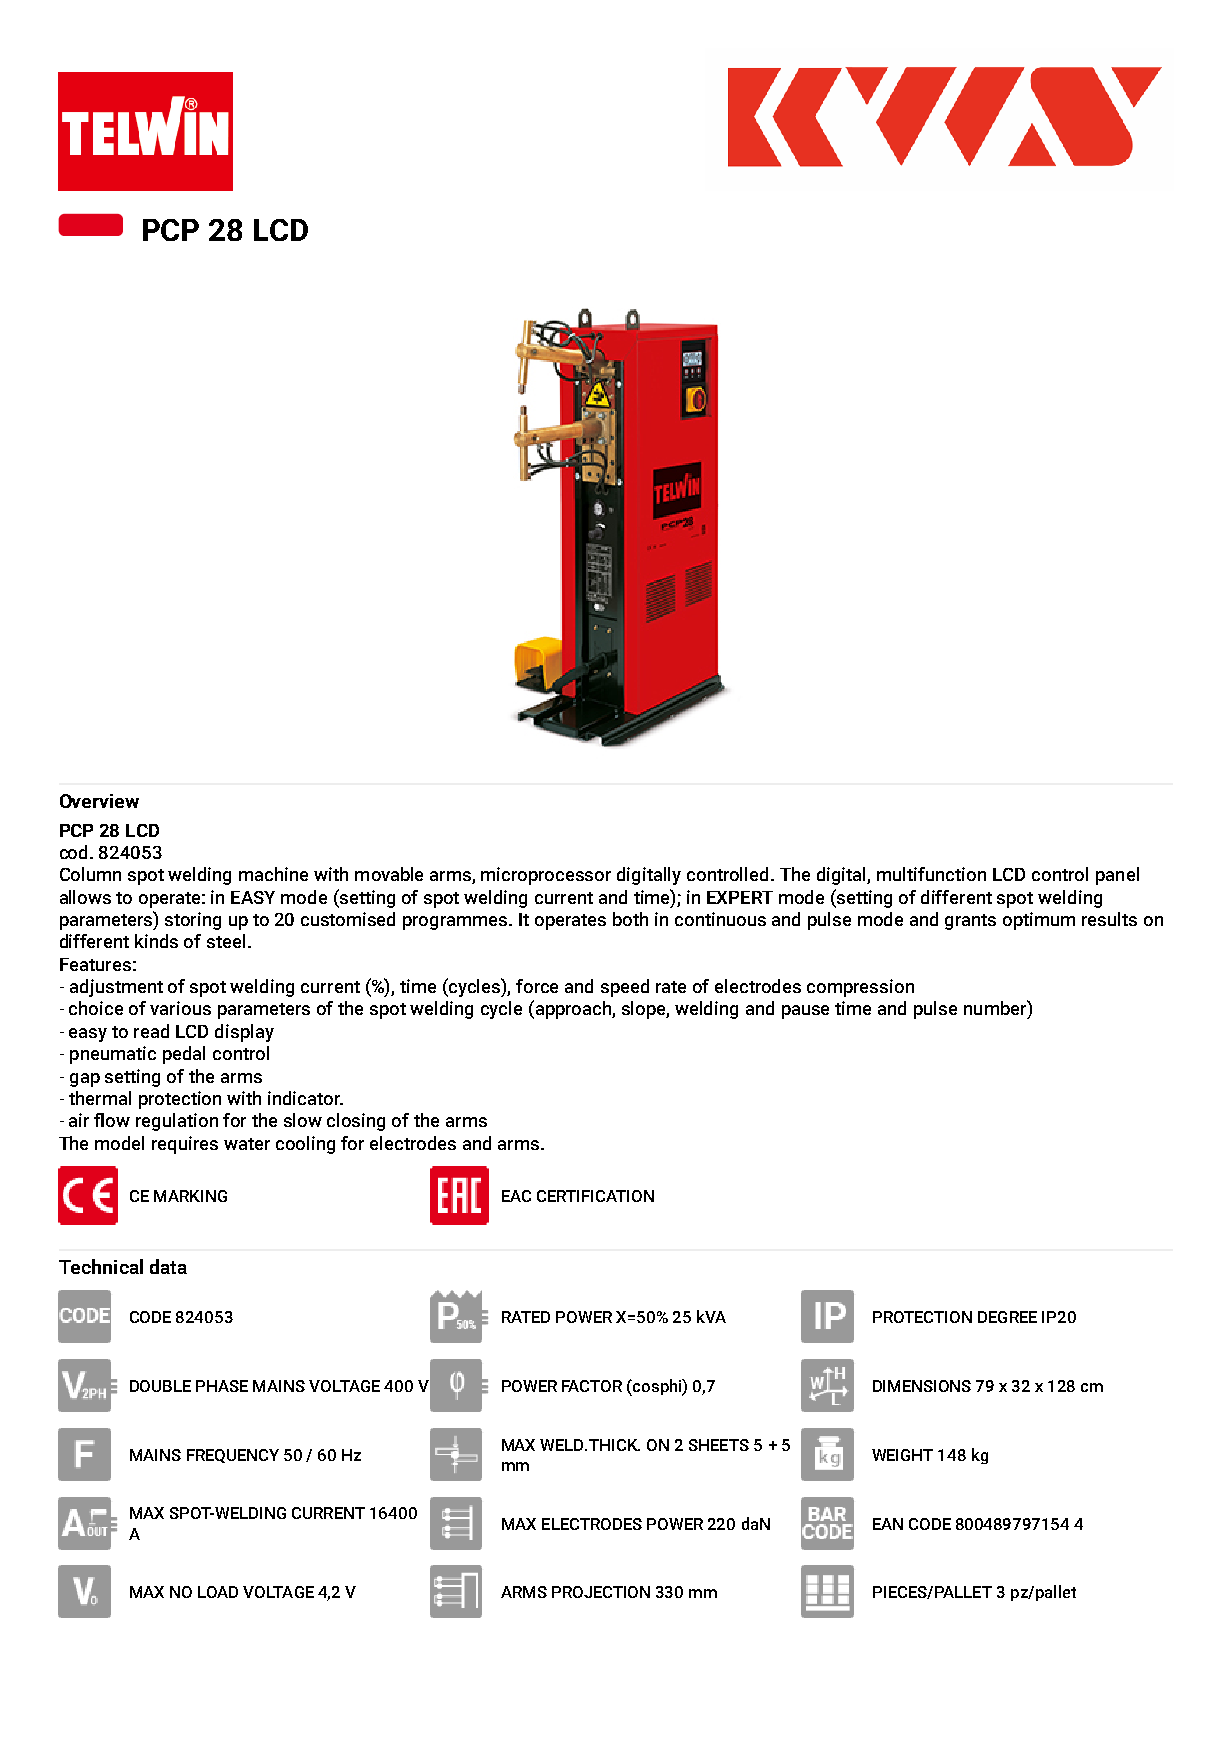  What do you see at coordinates (190, 1196) in the screenshot?
I see `MARKING` at bounding box center [190, 1196].
